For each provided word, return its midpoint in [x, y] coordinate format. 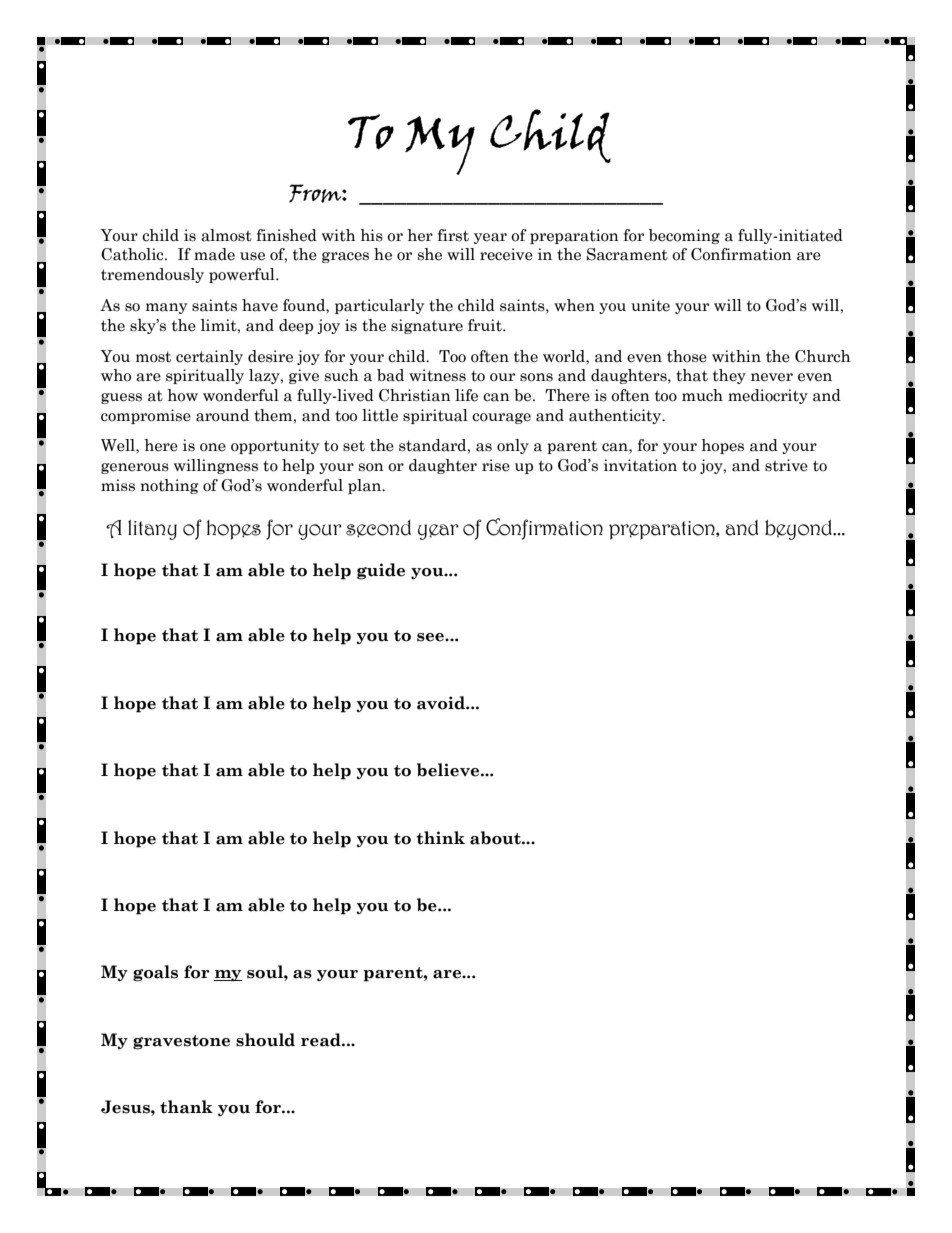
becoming [684, 236]
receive [506, 254]
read [322, 1040]
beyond [799, 530]
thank [186, 1107]
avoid [442, 703]
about [496, 838]
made [214, 254]
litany [152, 530]
